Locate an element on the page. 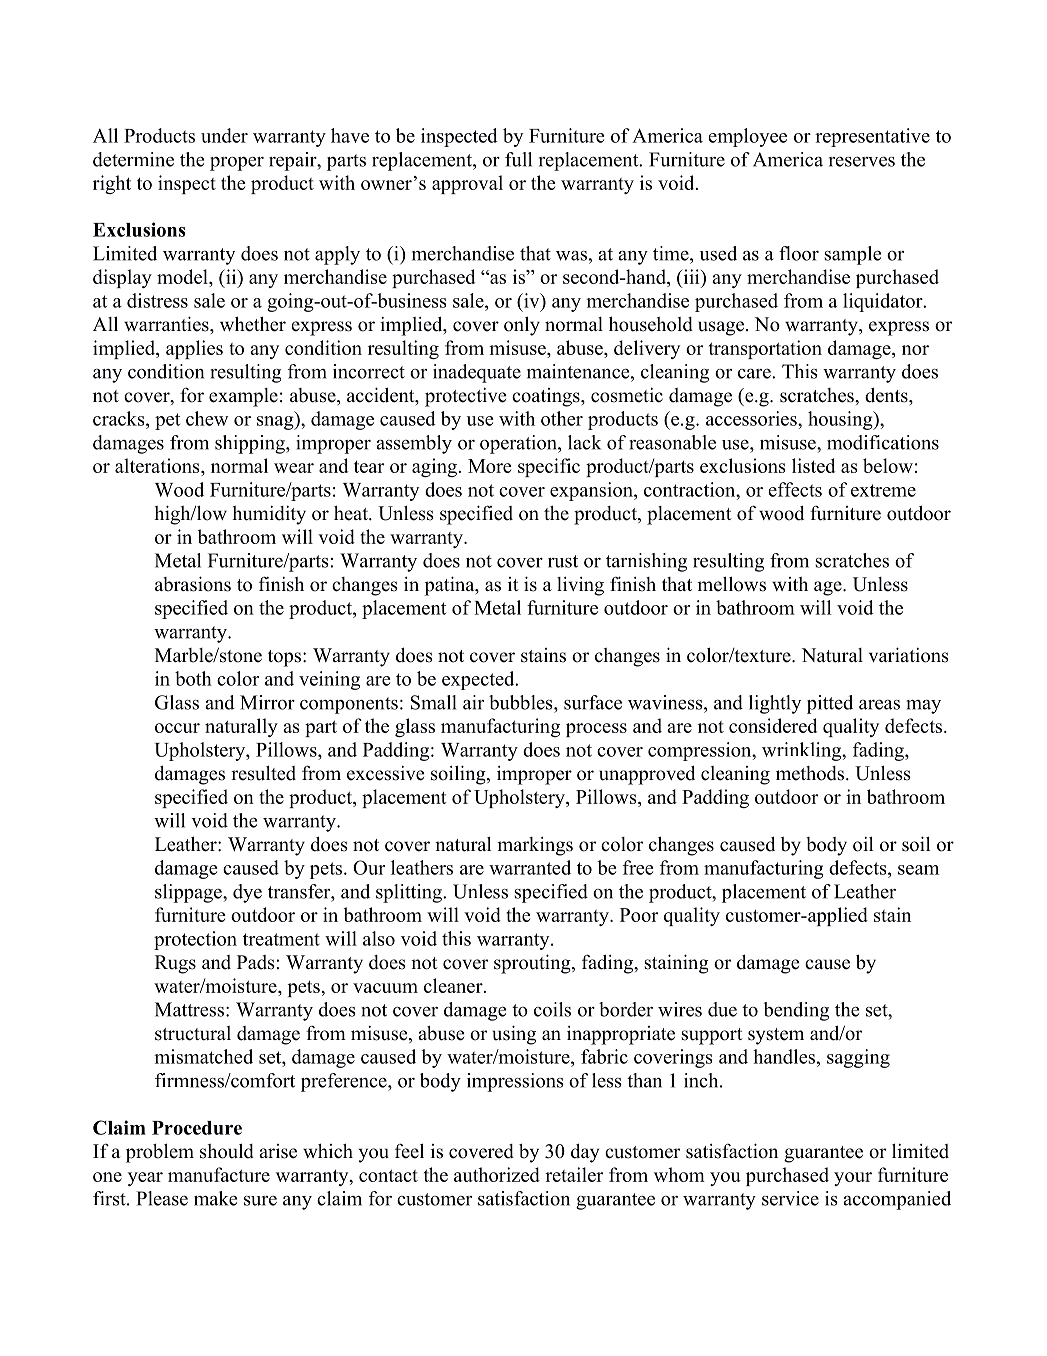  protection is located at coordinates (195, 940).
